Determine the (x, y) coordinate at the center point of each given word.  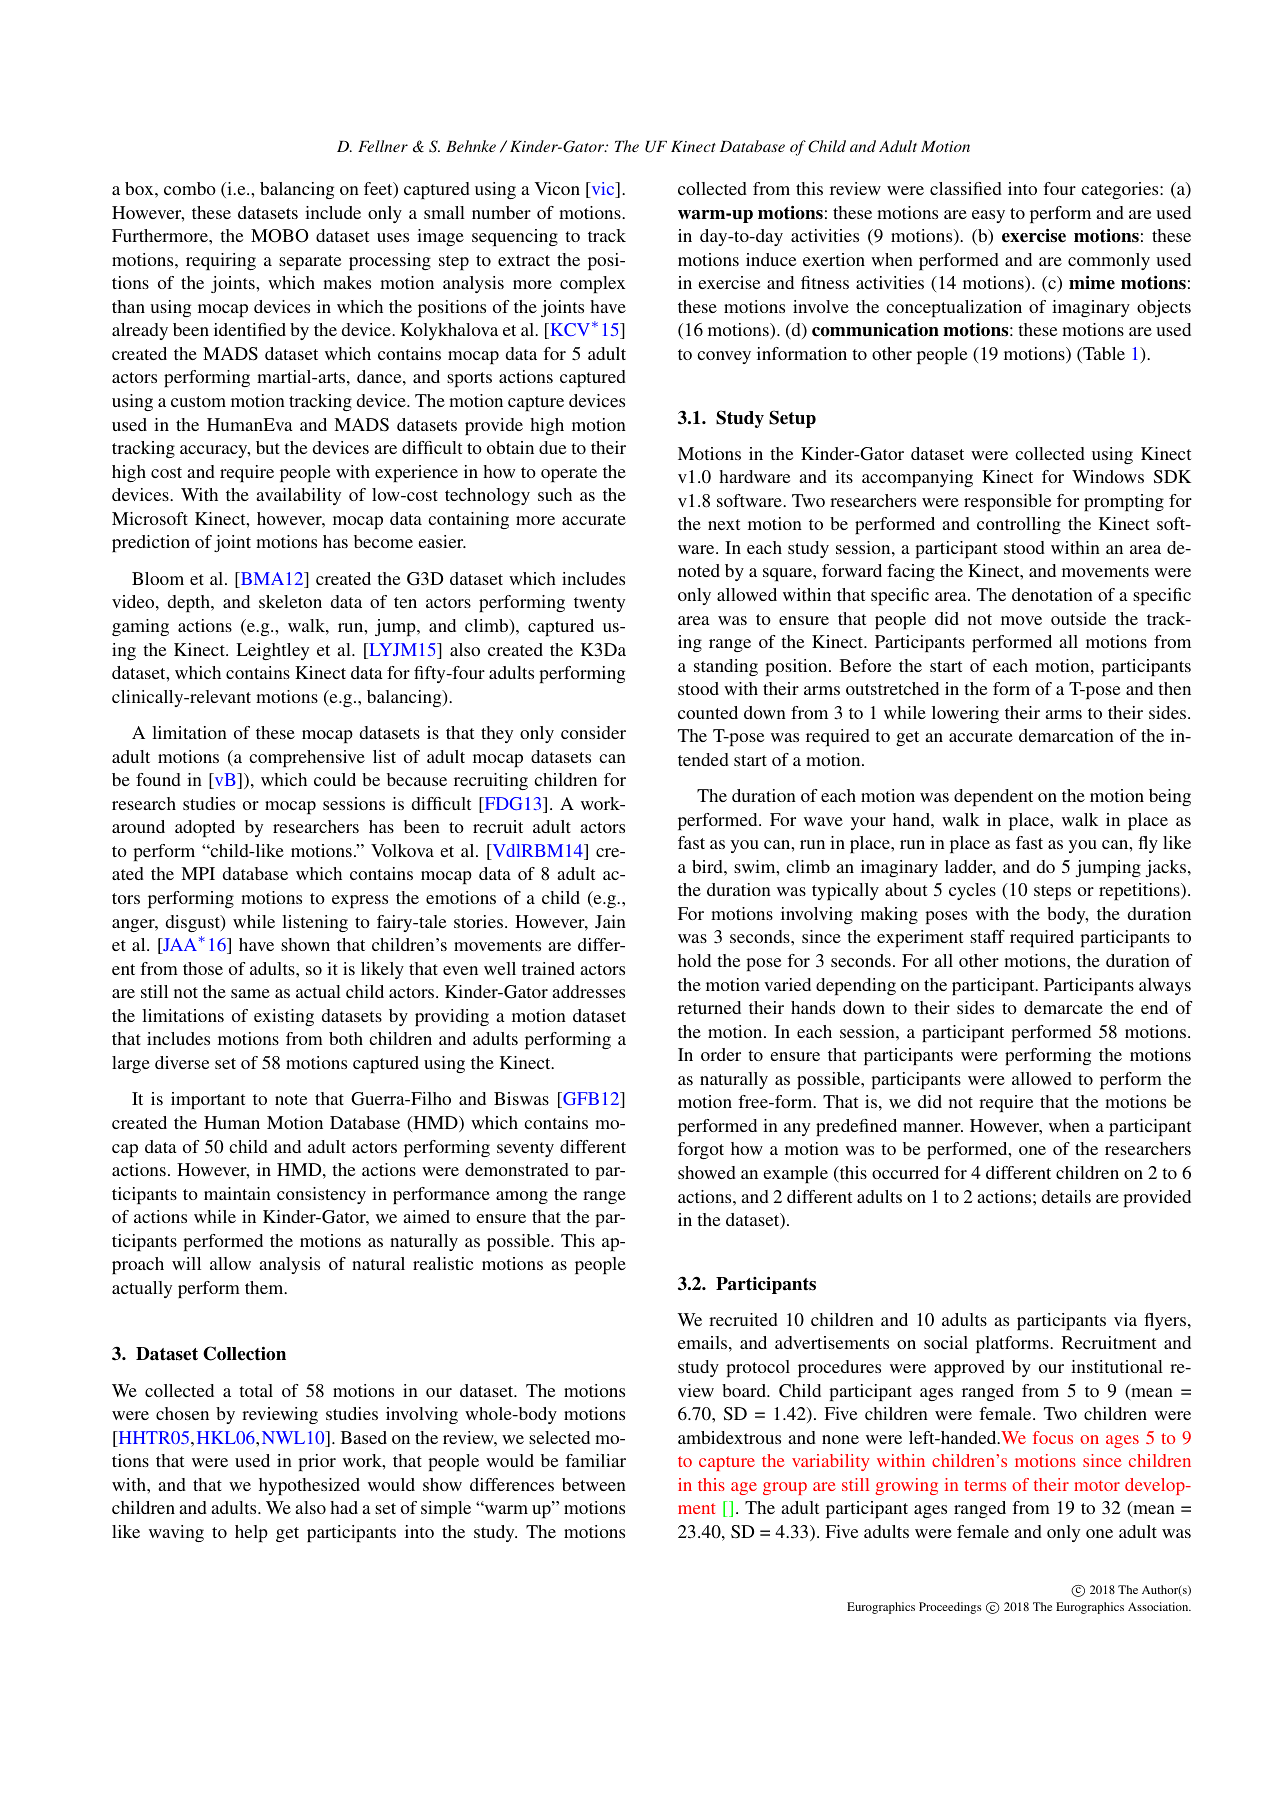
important (208, 1100)
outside (1078, 618)
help (251, 1533)
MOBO (280, 236)
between (594, 1484)
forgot (701, 1150)
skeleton (290, 601)
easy (988, 216)
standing (726, 667)
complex (592, 284)
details (1066, 1196)
